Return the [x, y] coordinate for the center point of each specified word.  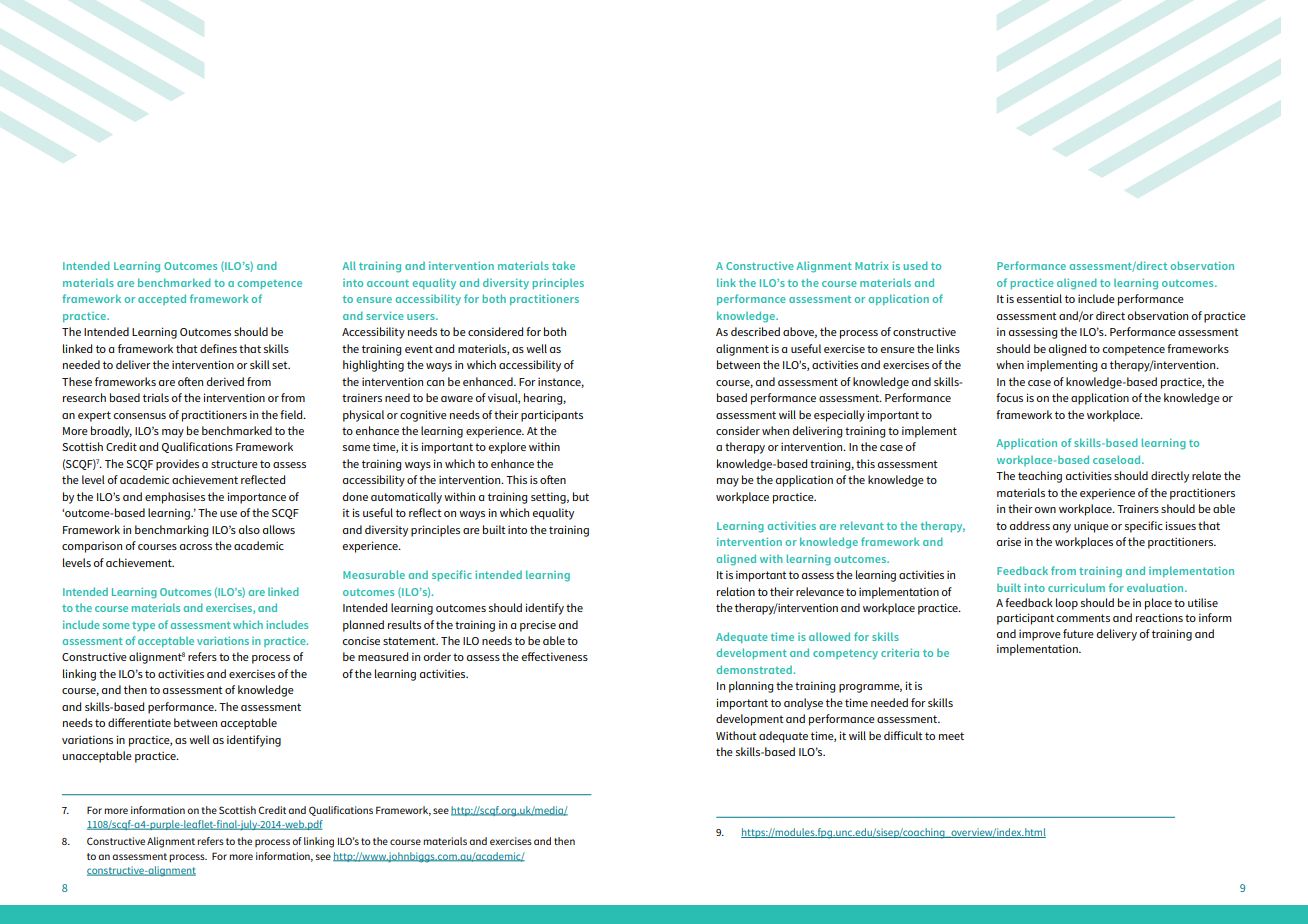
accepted [162, 299]
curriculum [1076, 587]
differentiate [139, 722]
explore [507, 448]
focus [1009, 397]
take [563, 265]
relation [736, 591]
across [196, 547]
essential [1039, 298]
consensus [139, 416]
